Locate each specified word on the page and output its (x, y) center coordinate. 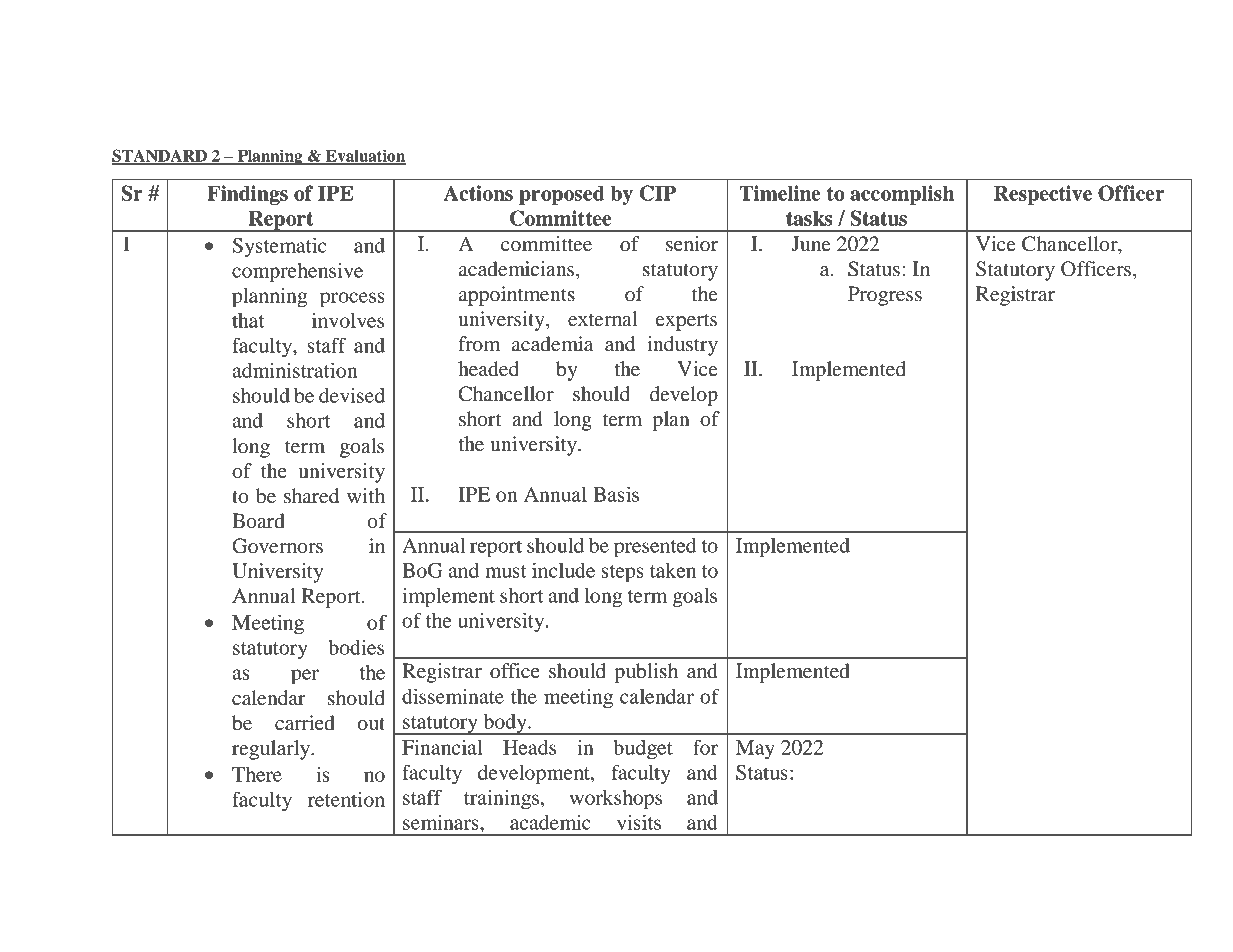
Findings (247, 195)
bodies (356, 647)
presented (655, 548)
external (603, 319)
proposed (562, 195)
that (248, 320)
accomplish (902, 195)
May (755, 750)
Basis (616, 494)
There (257, 774)
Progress (885, 296)
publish (646, 673)
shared (311, 496)
